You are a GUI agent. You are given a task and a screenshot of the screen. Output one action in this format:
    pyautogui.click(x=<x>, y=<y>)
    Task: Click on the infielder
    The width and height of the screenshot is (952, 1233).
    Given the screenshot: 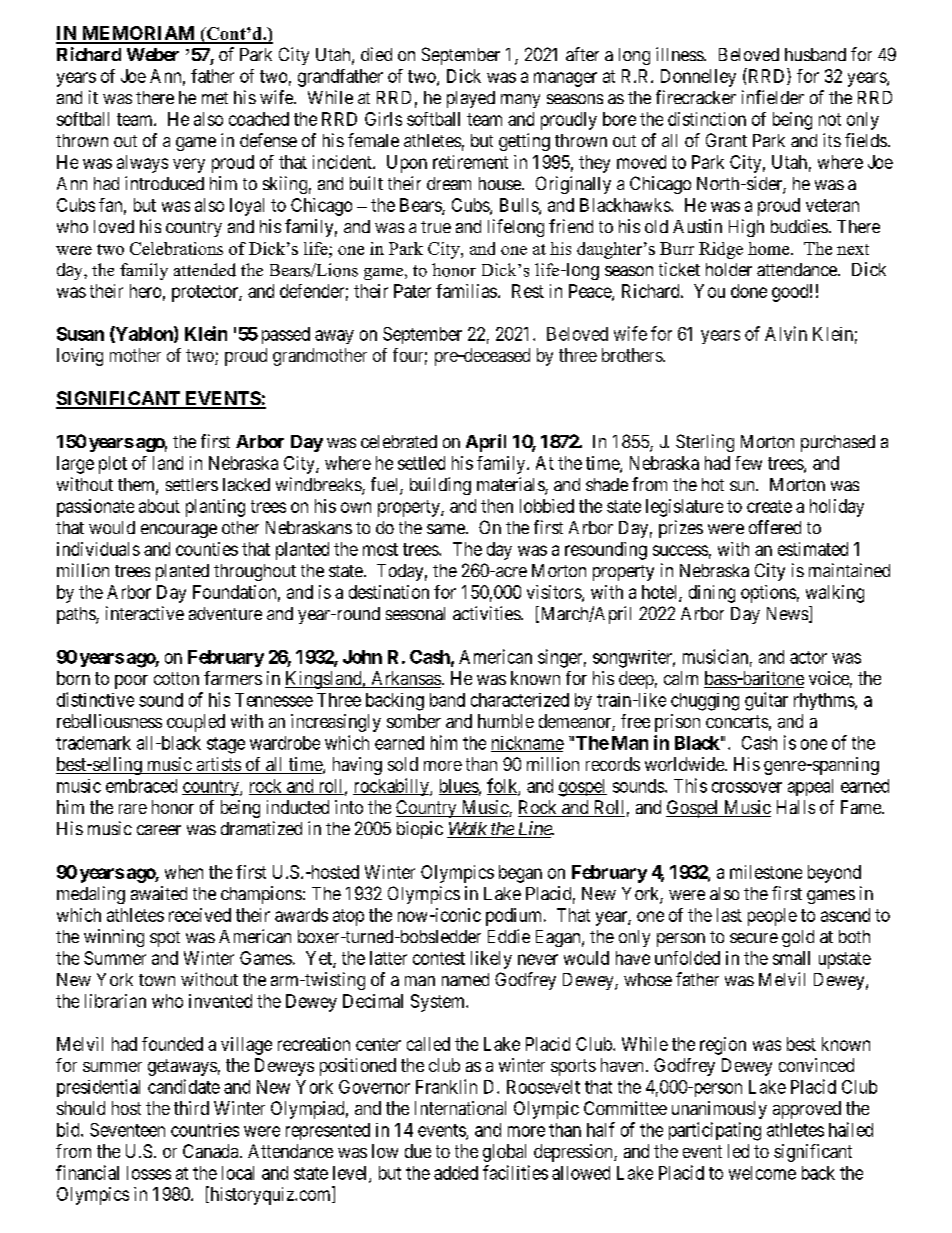 What is the action you would take?
    pyautogui.click(x=773, y=97)
